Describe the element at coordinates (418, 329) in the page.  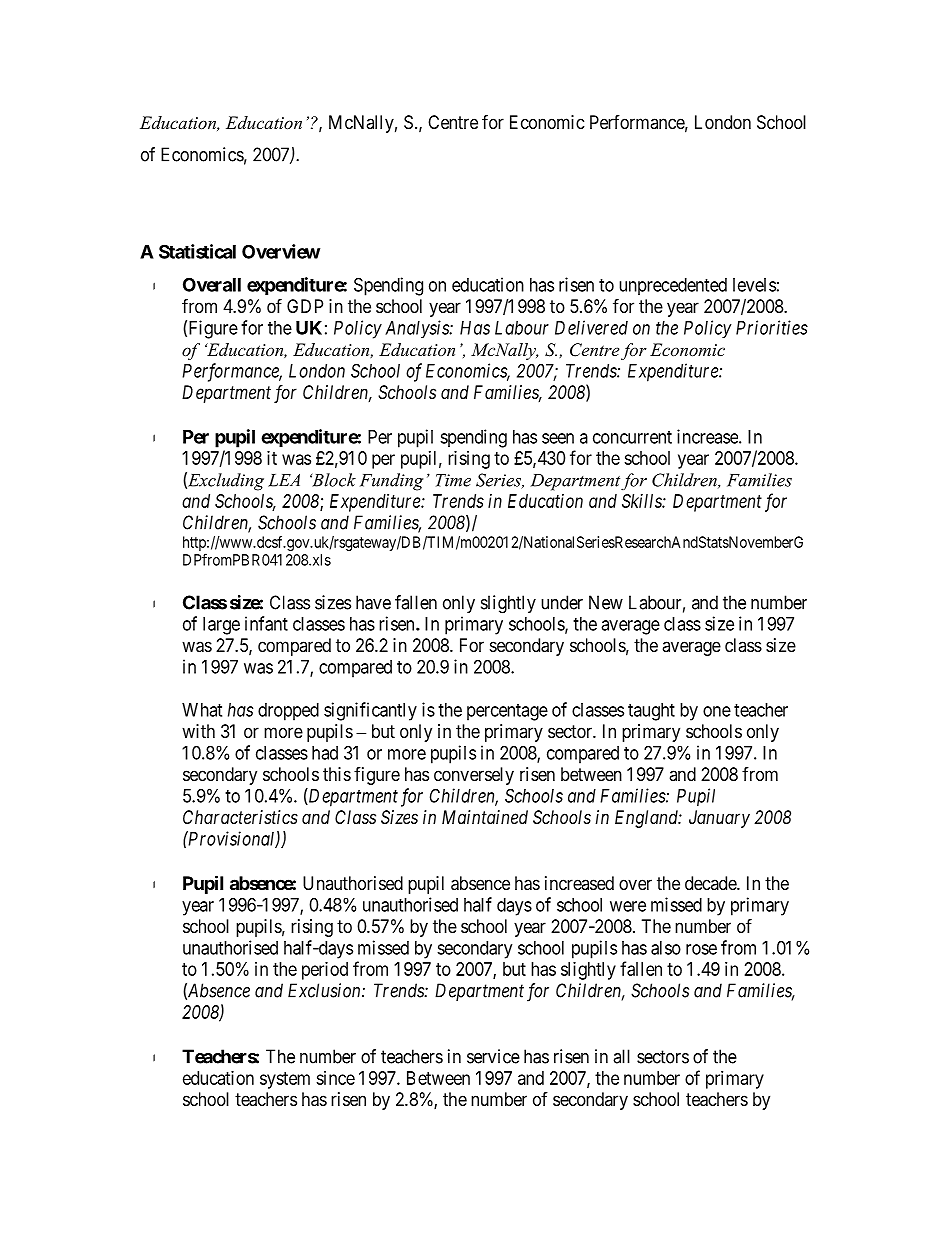
I see `Analysis` at that location.
